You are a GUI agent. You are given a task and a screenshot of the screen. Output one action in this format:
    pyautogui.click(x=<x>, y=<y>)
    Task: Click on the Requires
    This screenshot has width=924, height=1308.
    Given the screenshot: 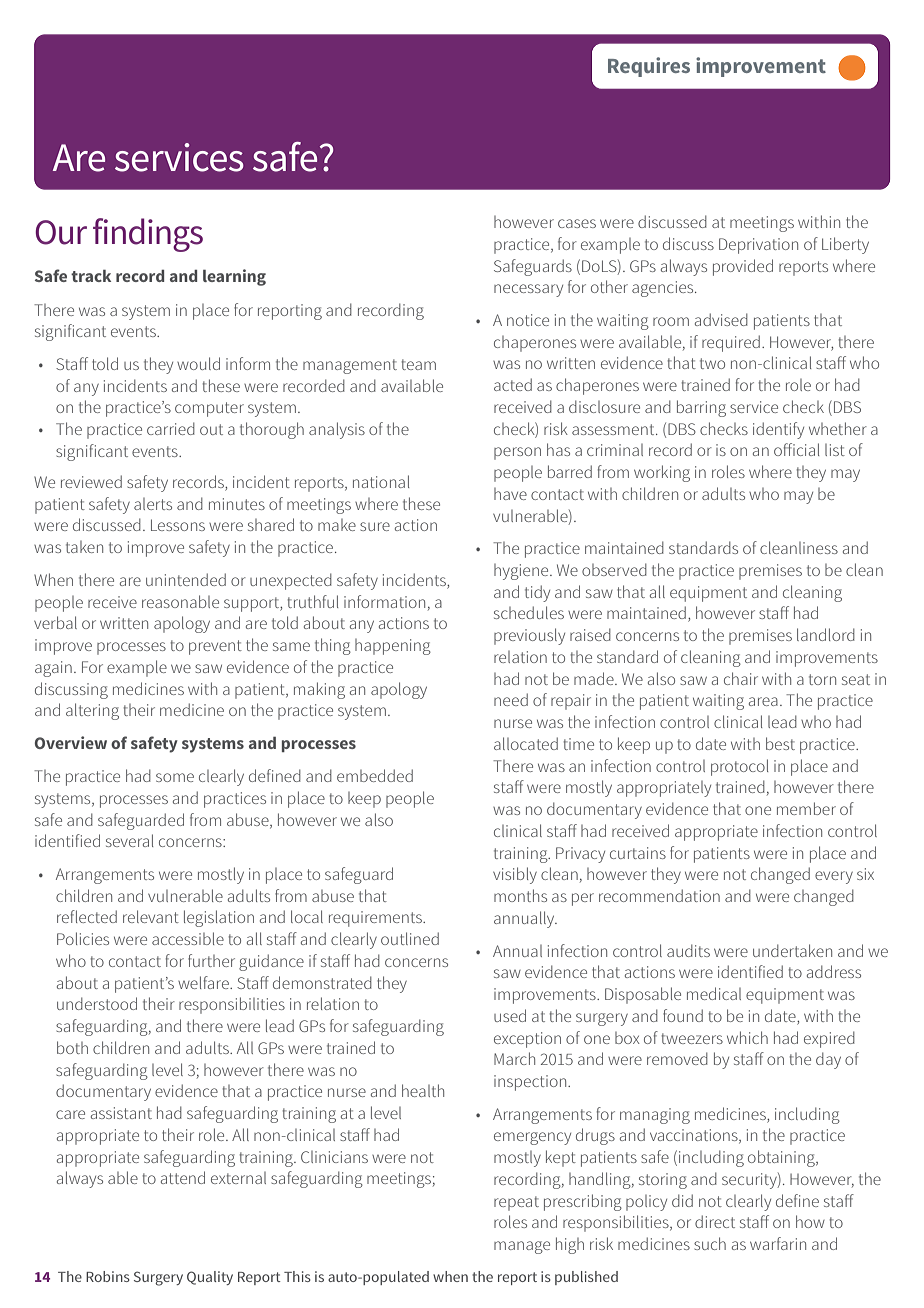 What is the action you would take?
    pyautogui.click(x=649, y=67)
